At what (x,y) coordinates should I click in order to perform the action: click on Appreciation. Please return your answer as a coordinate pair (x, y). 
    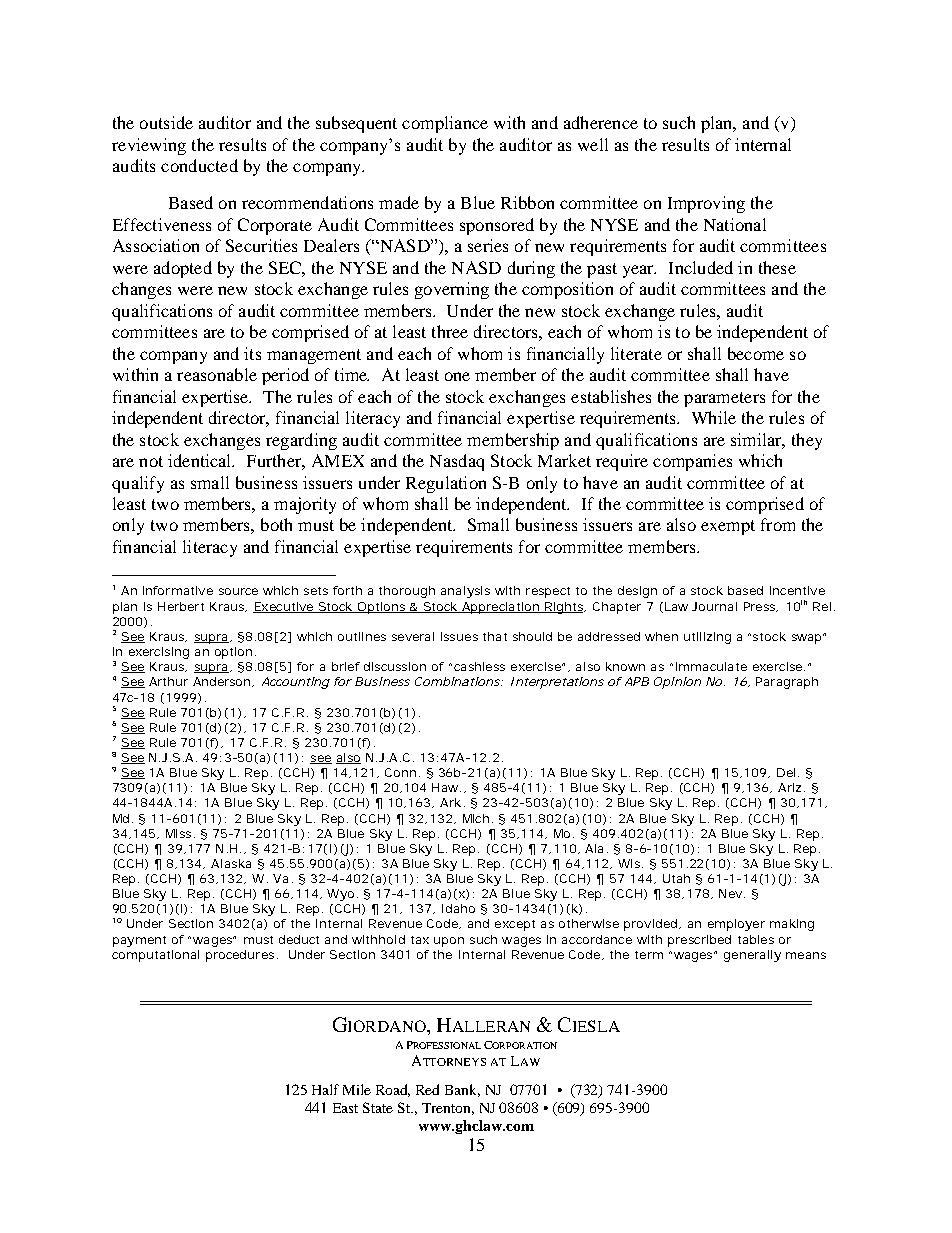
    Looking at the image, I should click on (500, 608).
